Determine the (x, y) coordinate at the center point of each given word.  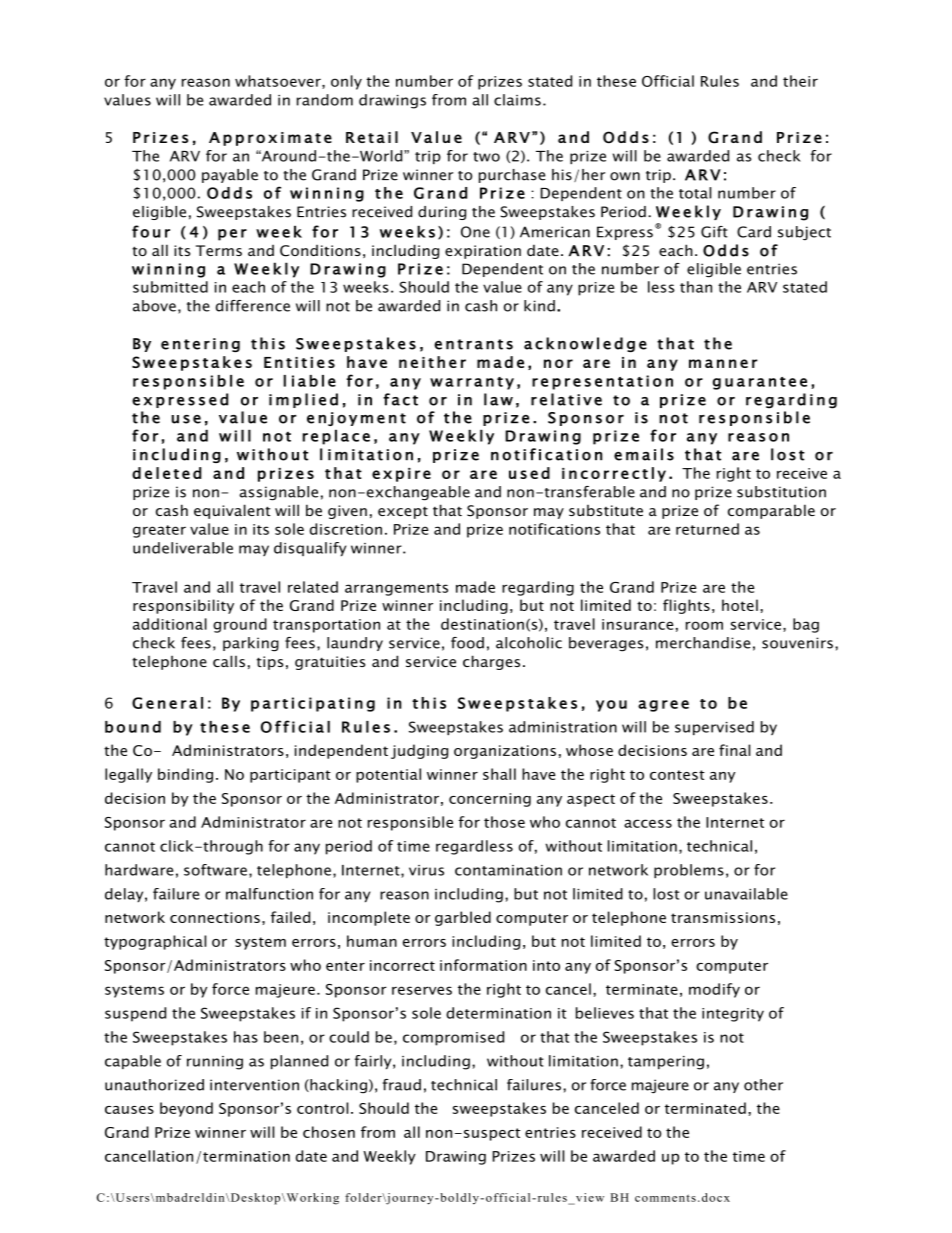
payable (230, 176)
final (734, 750)
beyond (186, 1109)
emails (644, 454)
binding (185, 775)
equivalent (232, 511)
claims (517, 100)
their (800, 81)
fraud (402, 1085)
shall (499, 774)
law (498, 399)
